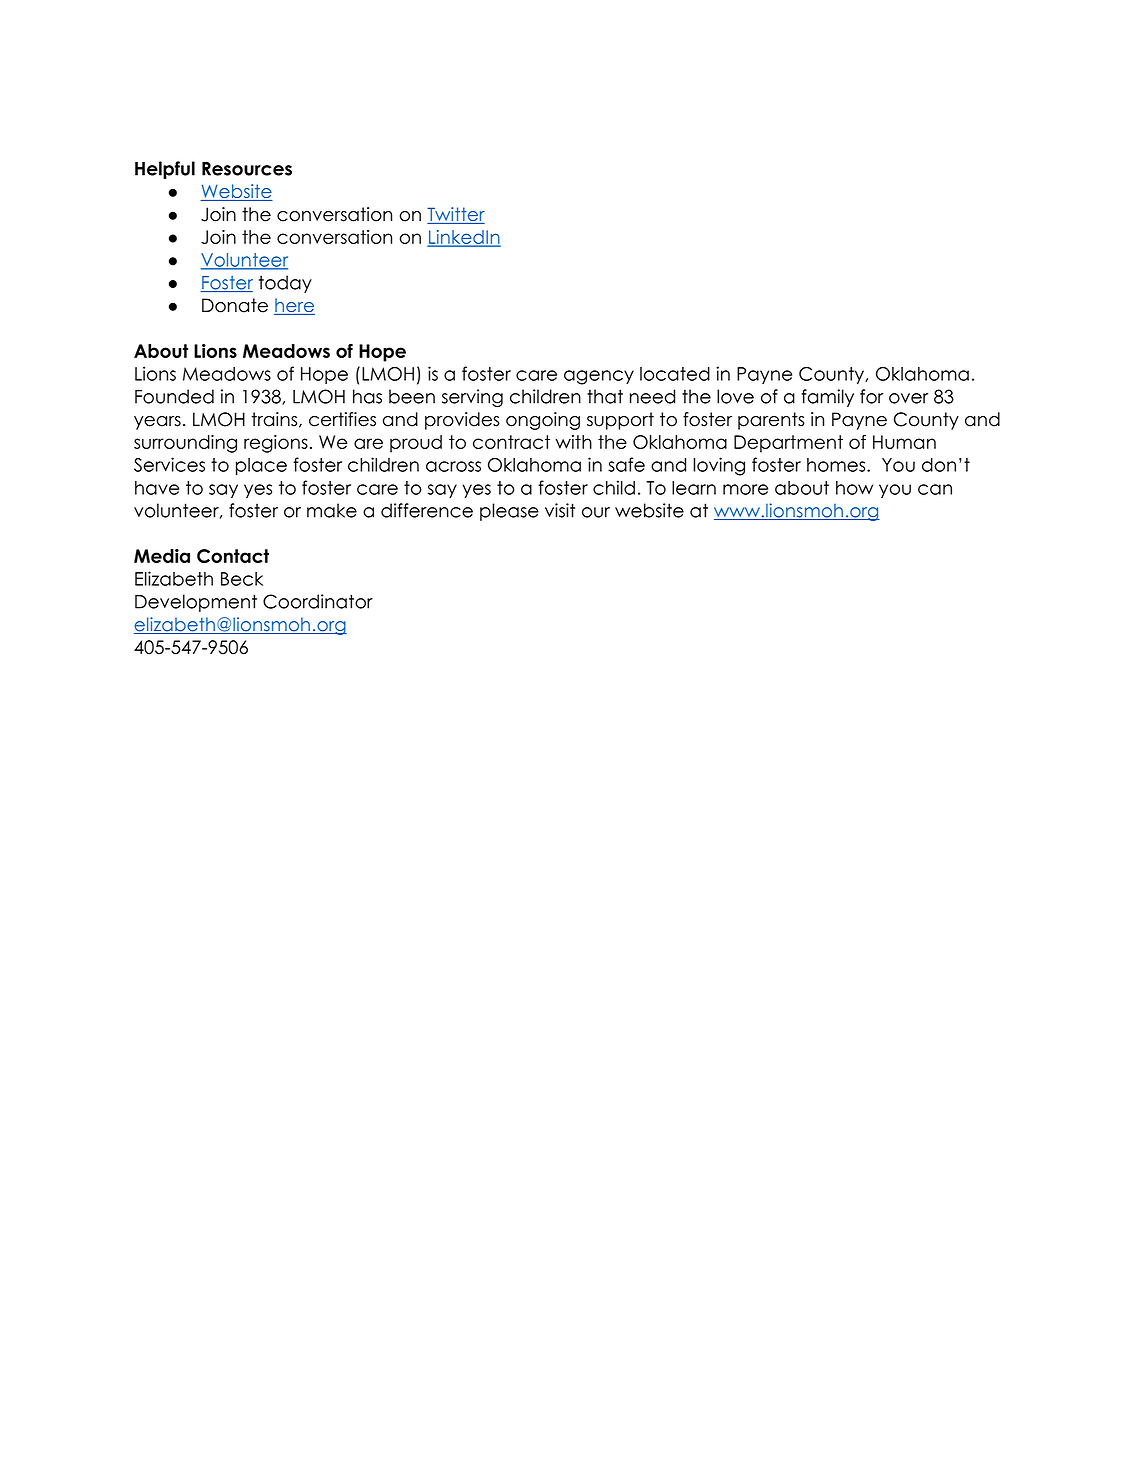 The width and height of the document is (1137, 1472). What do you see at coordinates (456, 215) in the document?
I see `Twitter` at bounding box center [456, 215].
